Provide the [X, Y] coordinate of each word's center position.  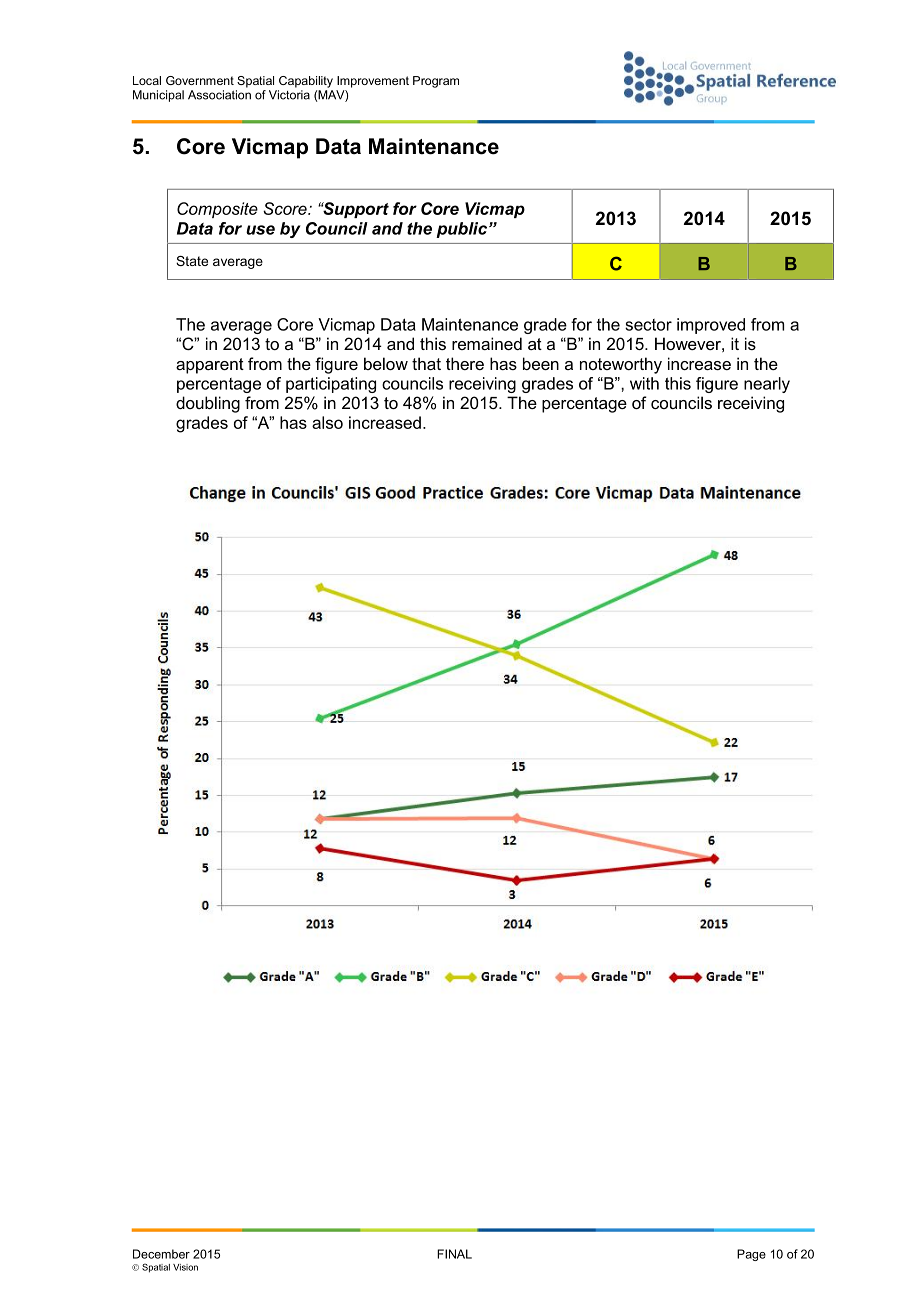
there [465, 363]
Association [219, 95]
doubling [208, 404]
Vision [185, 1267]
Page [751, 1255]
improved [711, 326]
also [327, 422]
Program [436, 82]
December [161, 1254]
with [644, 383]
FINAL [454, 1254]
